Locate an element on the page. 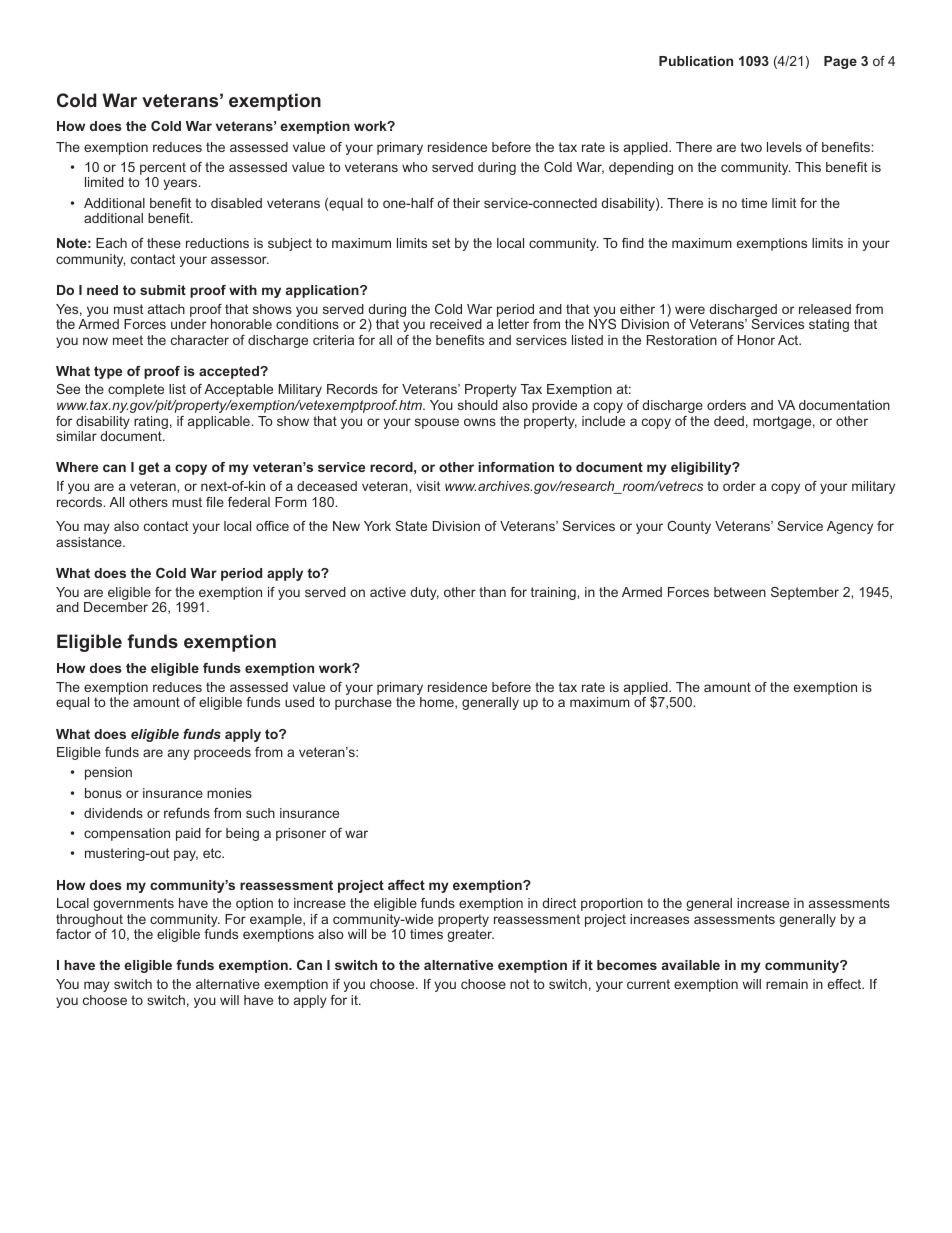 This image has height=1233, width=952. file is located at coordinates (215, 502).
